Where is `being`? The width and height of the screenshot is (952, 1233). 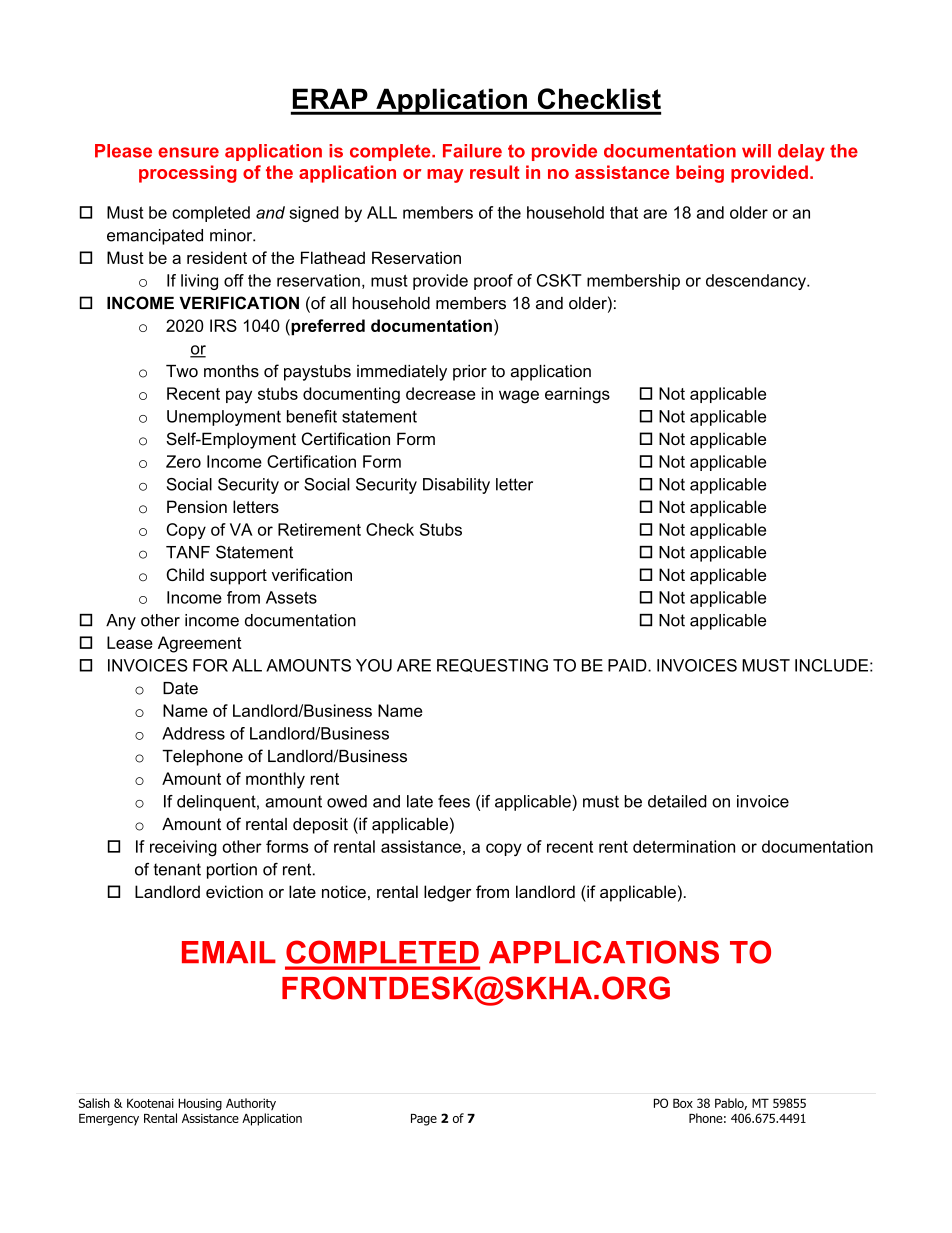
being is located at coordinates (700, 174).
